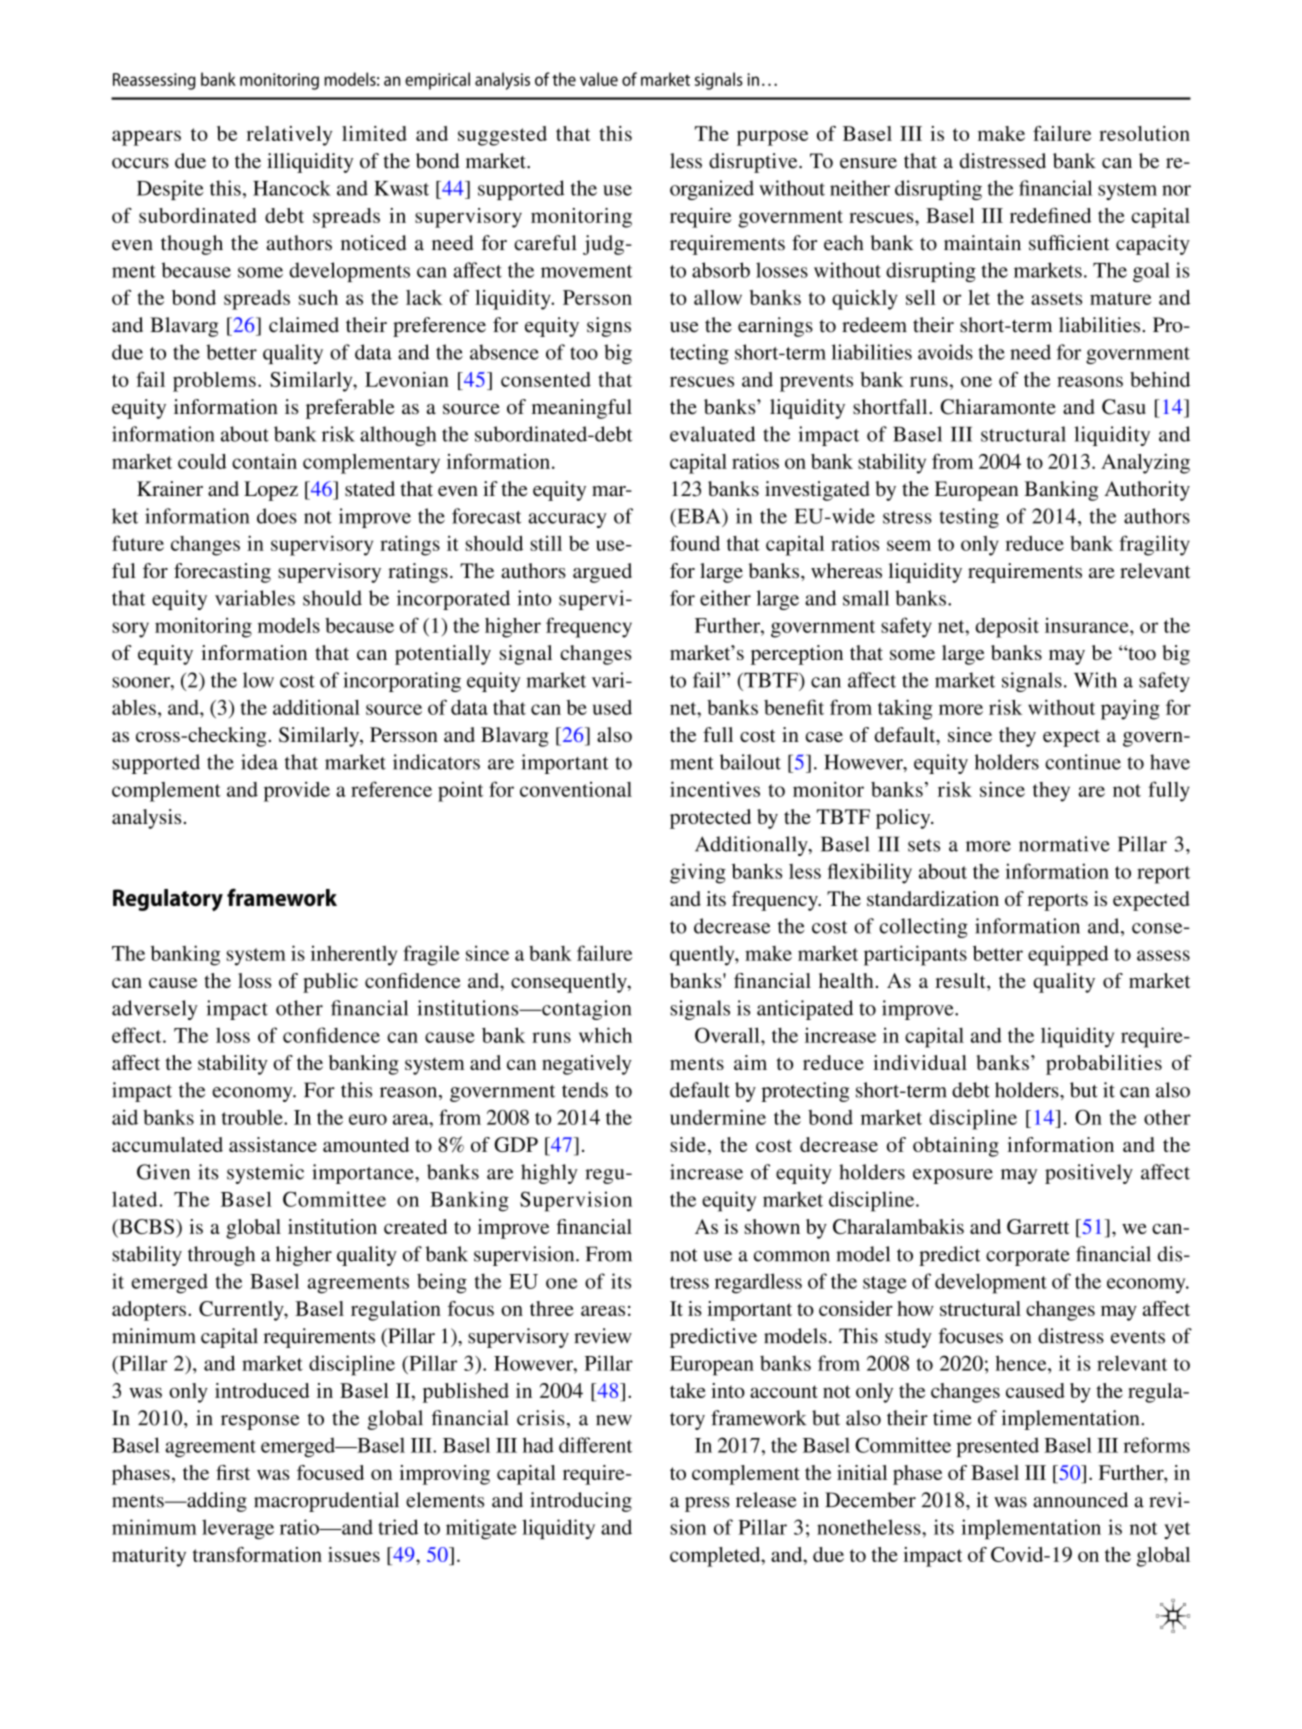 Image resolution: width=1302 pixels, height=1729 pixels. I want to click on trouble, so click(253, 1117).
